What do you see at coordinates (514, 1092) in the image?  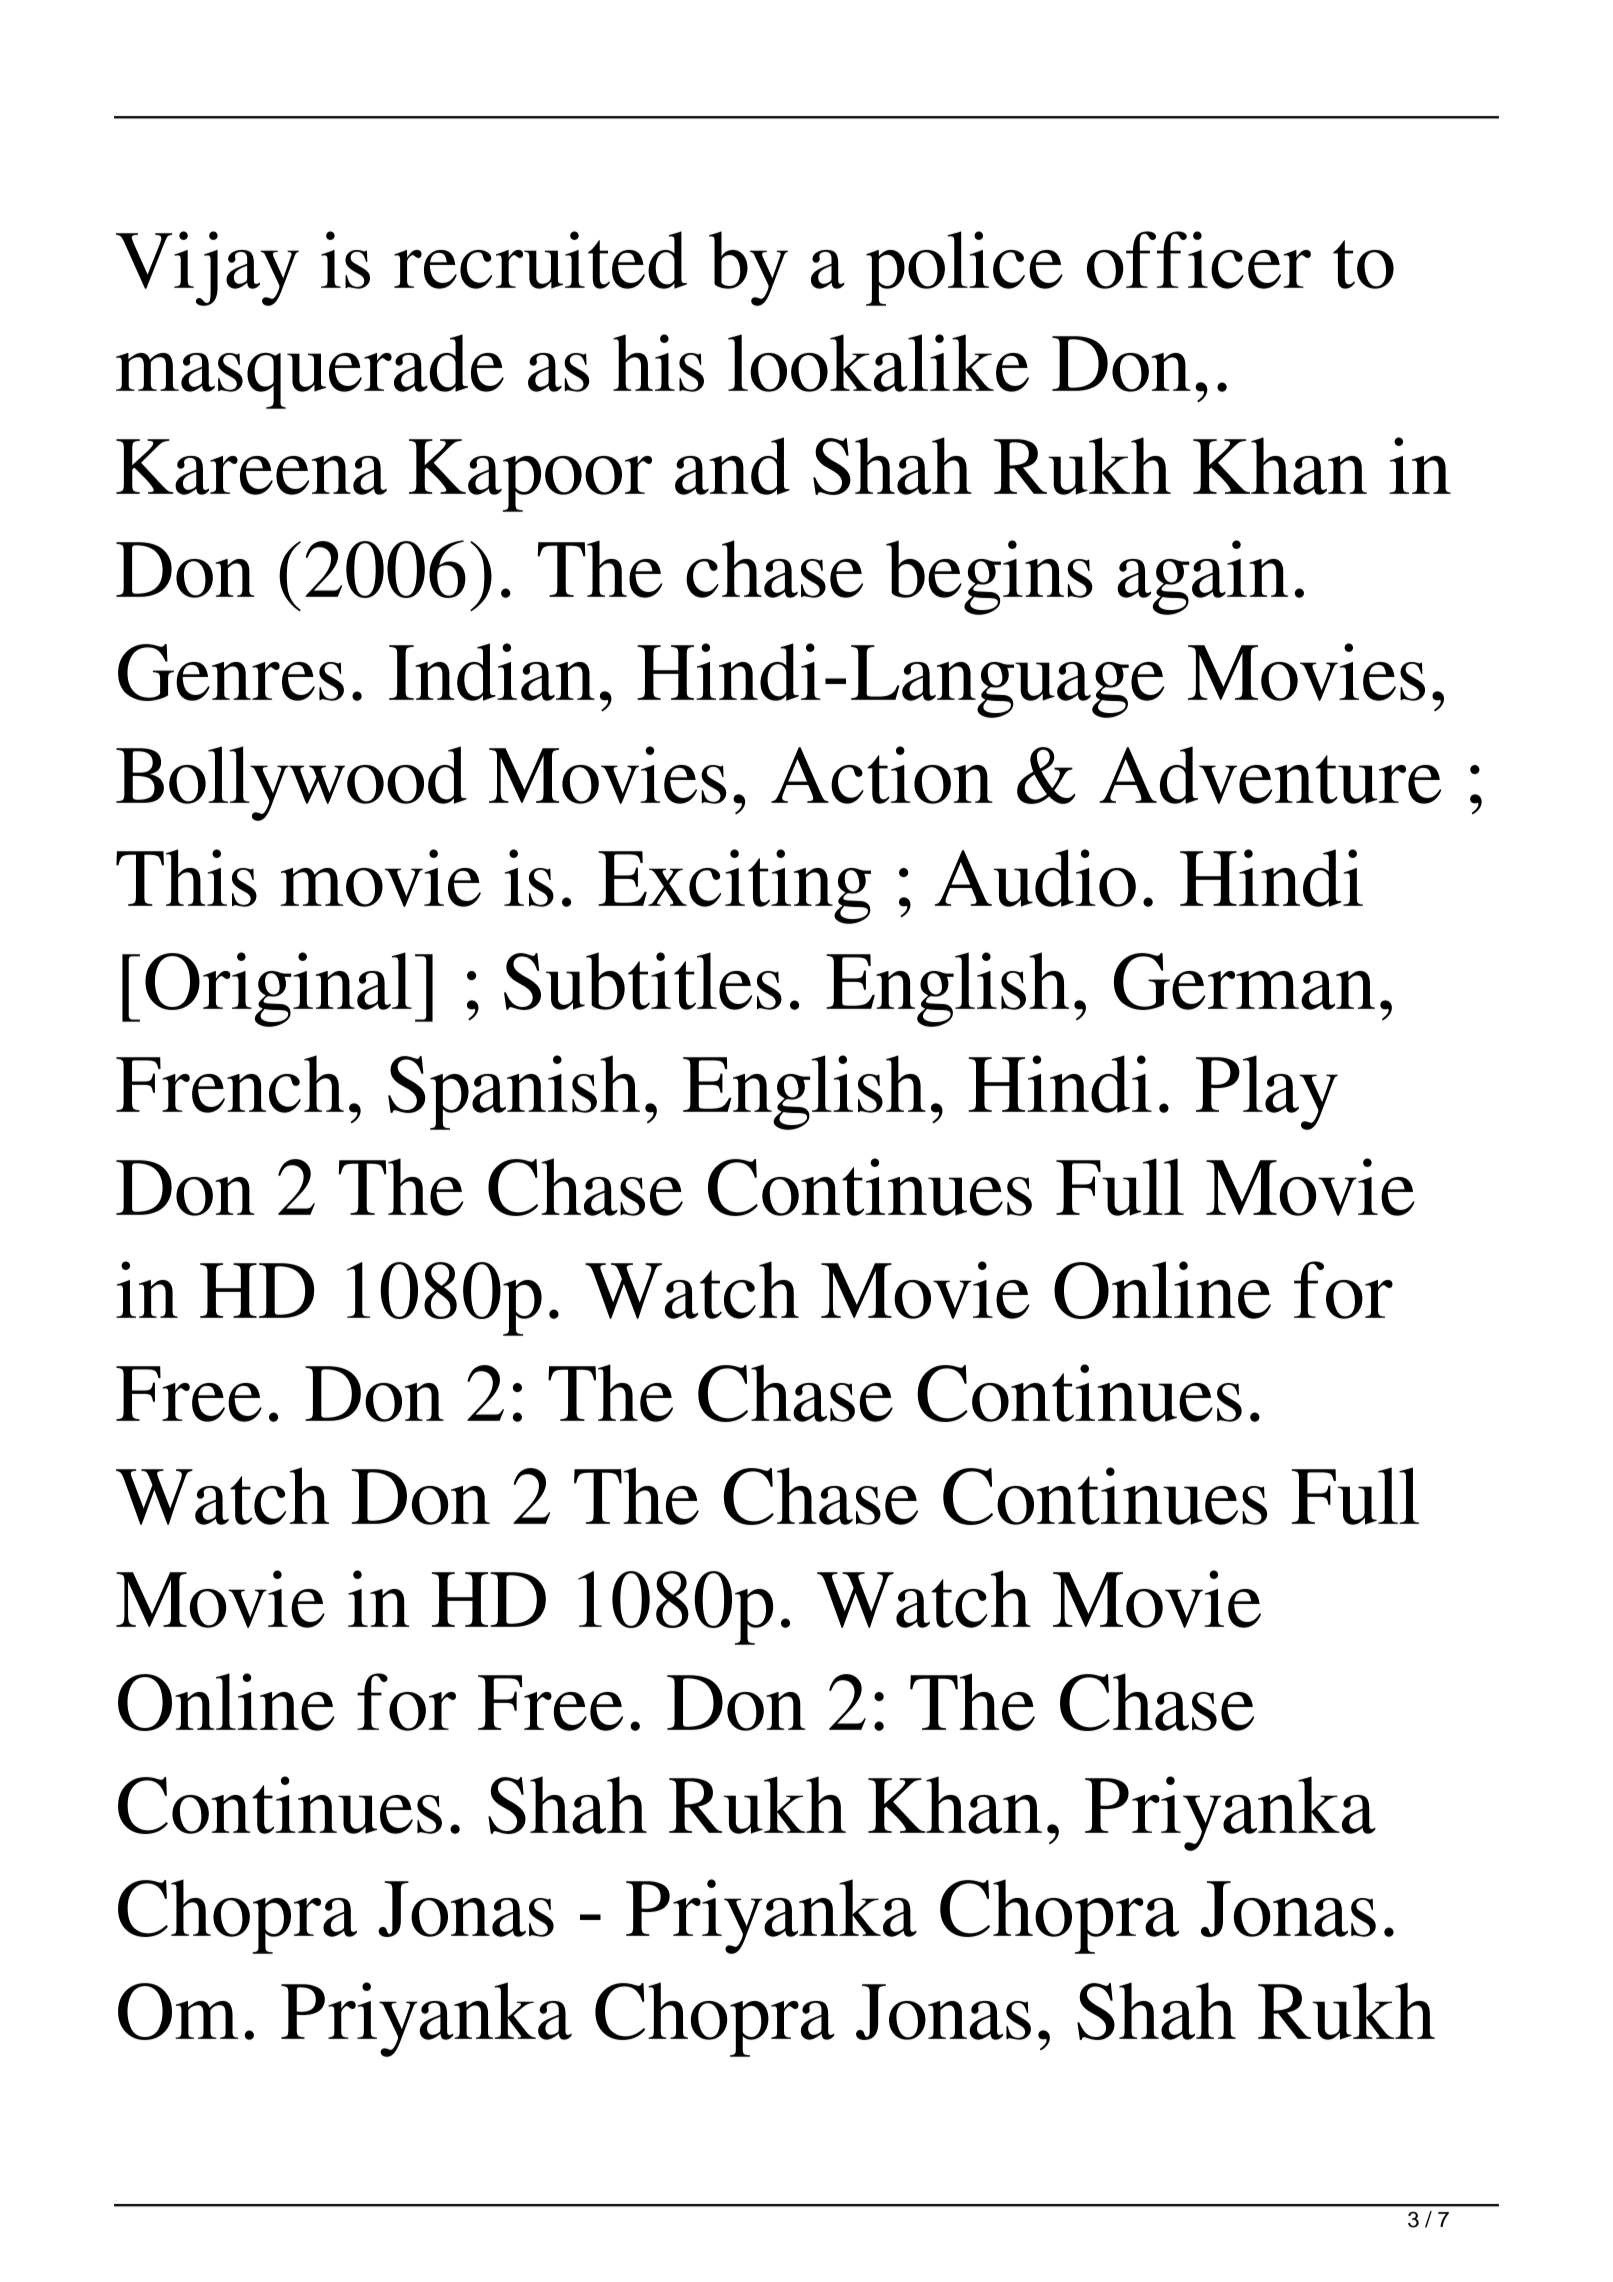 I see `Spanish` at bounding box center [514, 1092].
